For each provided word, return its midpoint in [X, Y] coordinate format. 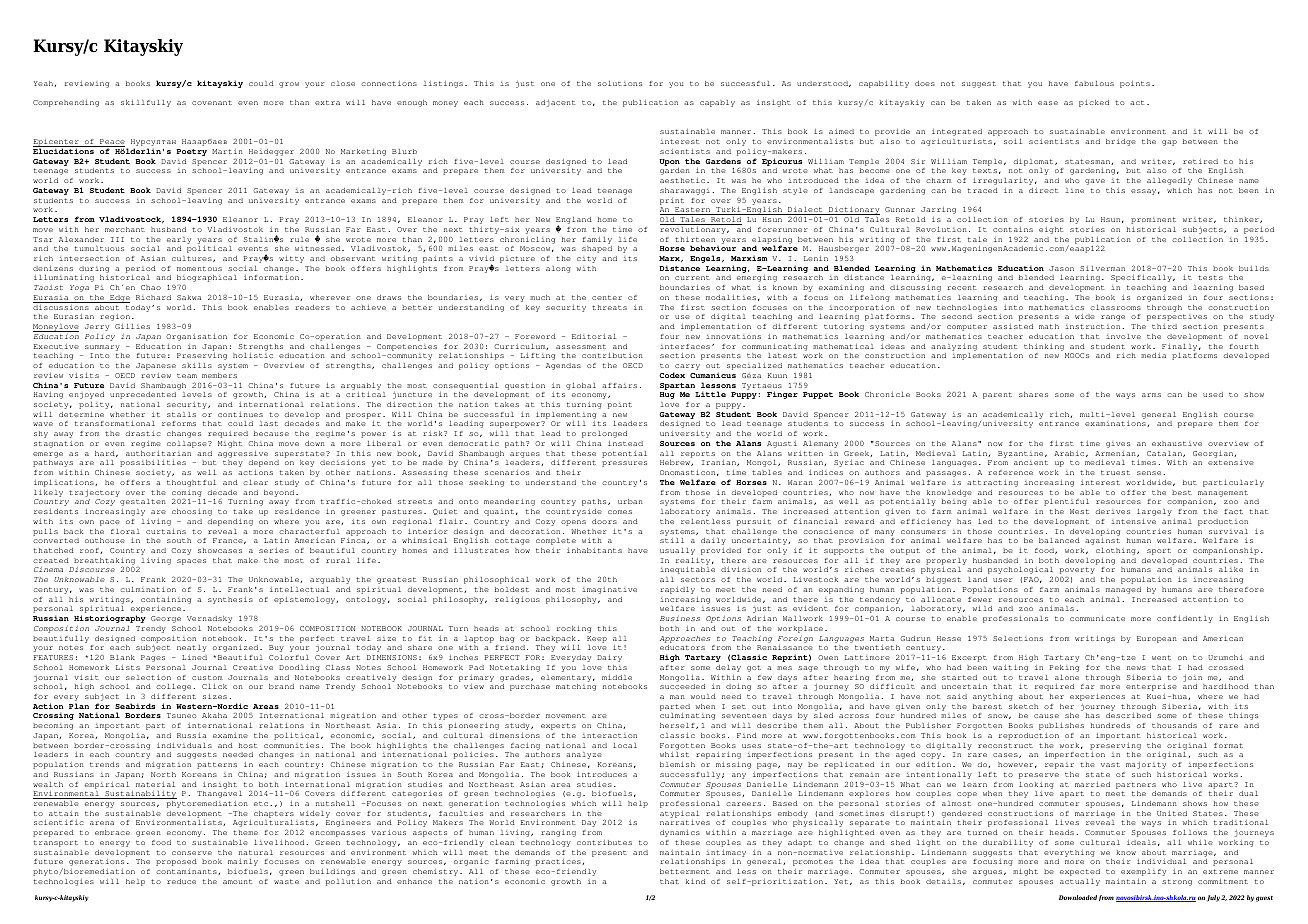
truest [1115, 472]
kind [695, 881]
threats [609, 307]
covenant [212, 102]
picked [1094, 103]
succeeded [682, 686]
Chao [151, 287]
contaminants [187, 872]
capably [717, 103]
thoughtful [191, 483]
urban [630, 501]
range [1113, 318]
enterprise [1151, 687]
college [175, 687]
